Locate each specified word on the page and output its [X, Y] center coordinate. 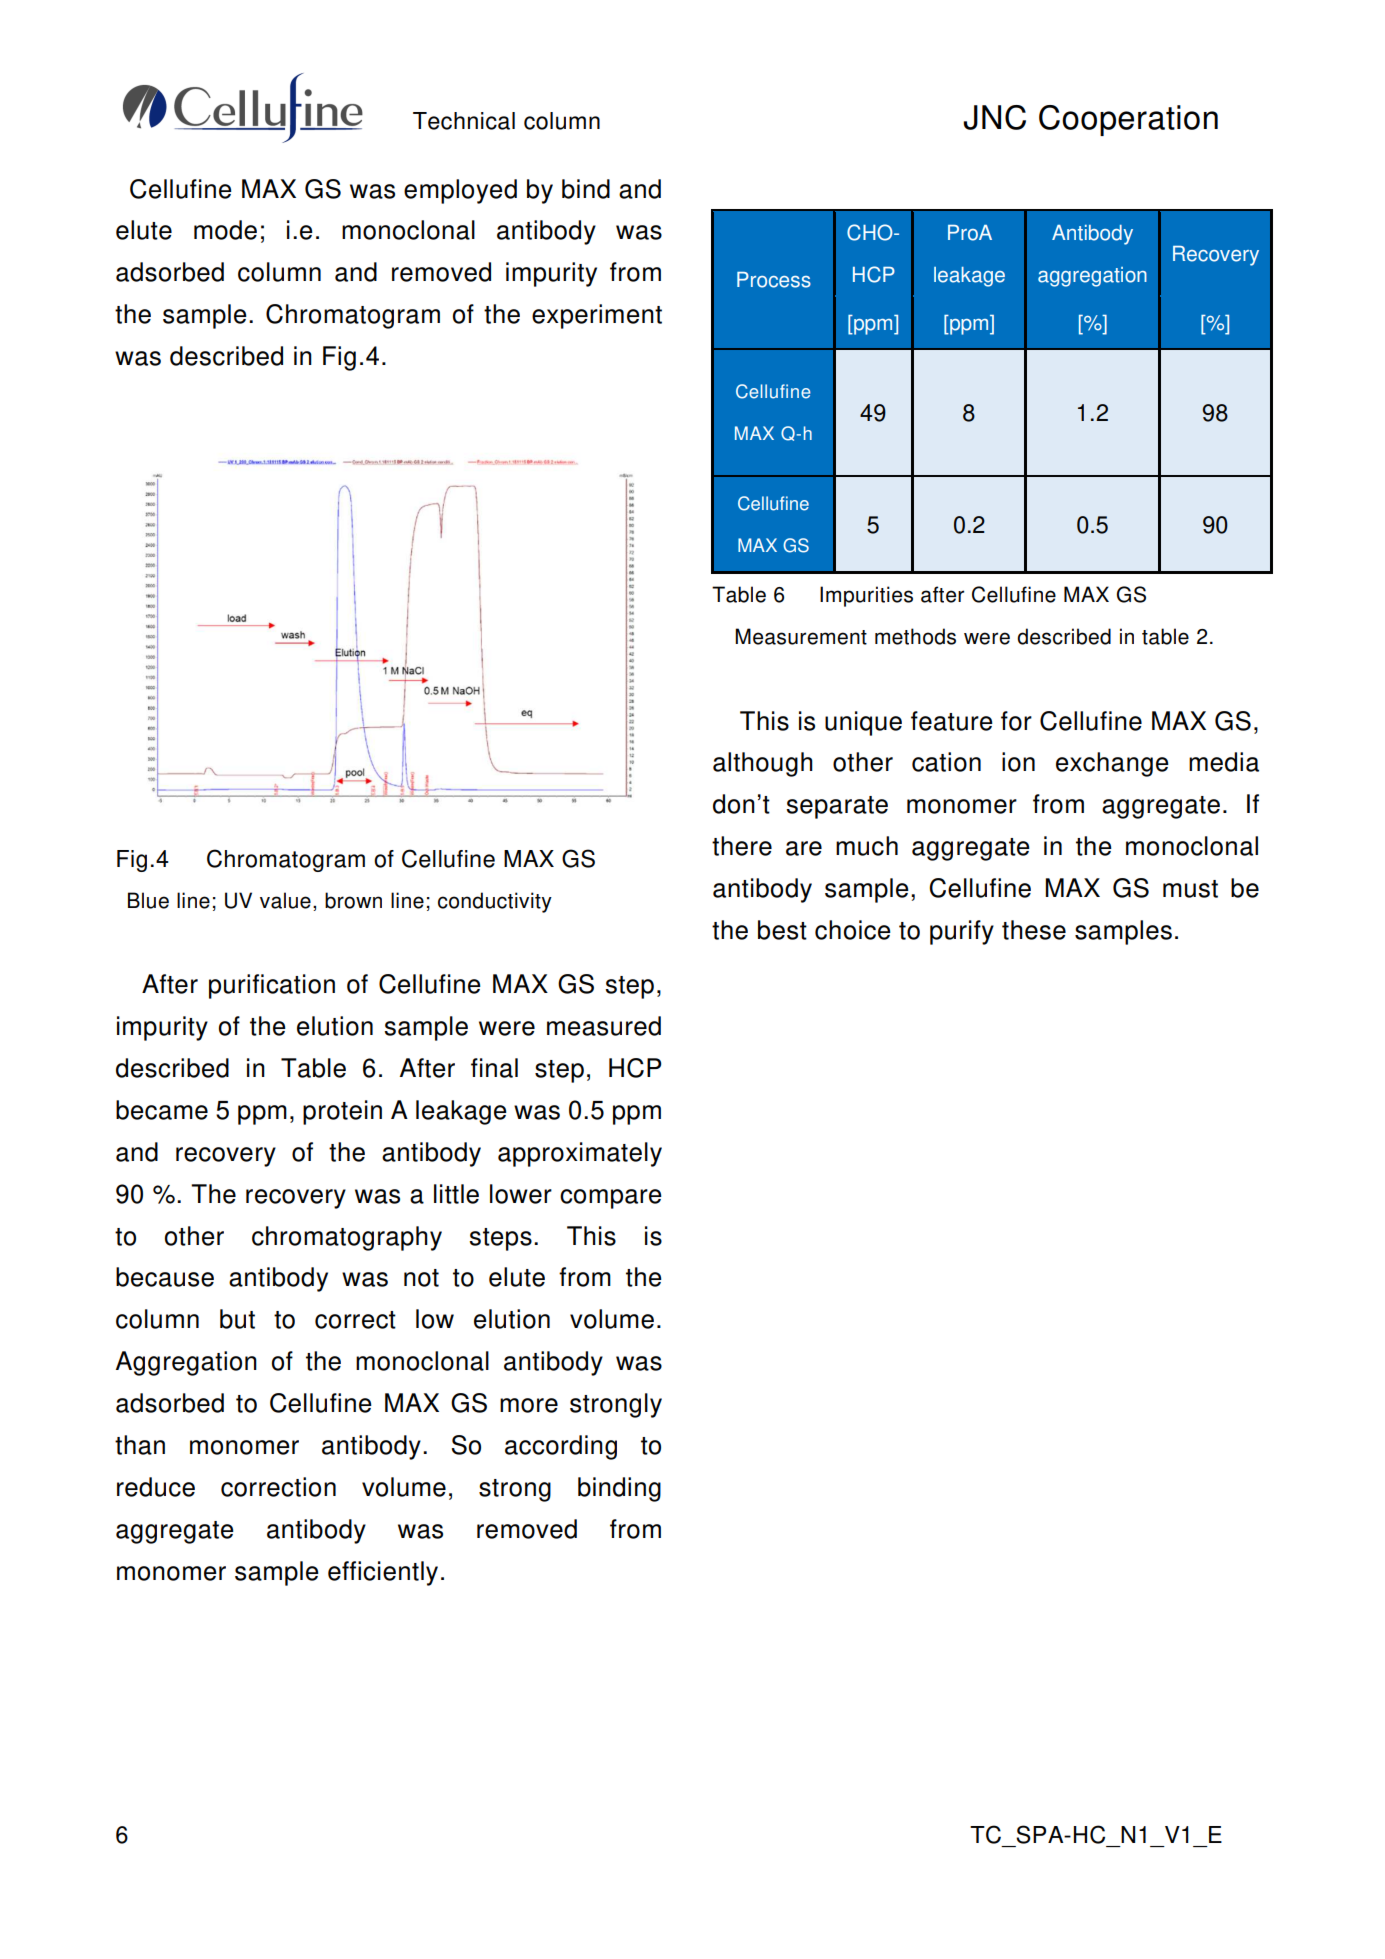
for [1016, 721]
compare [611, 1199]
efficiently [383, 1573]
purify [962, 932]
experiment [597, 316]
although [763, 764]
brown [353, 900]
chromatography [347, 1238]
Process [774, 280]
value [285, 900]
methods [915, 636]
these [1034, 930]
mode [225, 230]
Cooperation [1128, 120]
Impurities [866, 596]
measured [604, 1026]
